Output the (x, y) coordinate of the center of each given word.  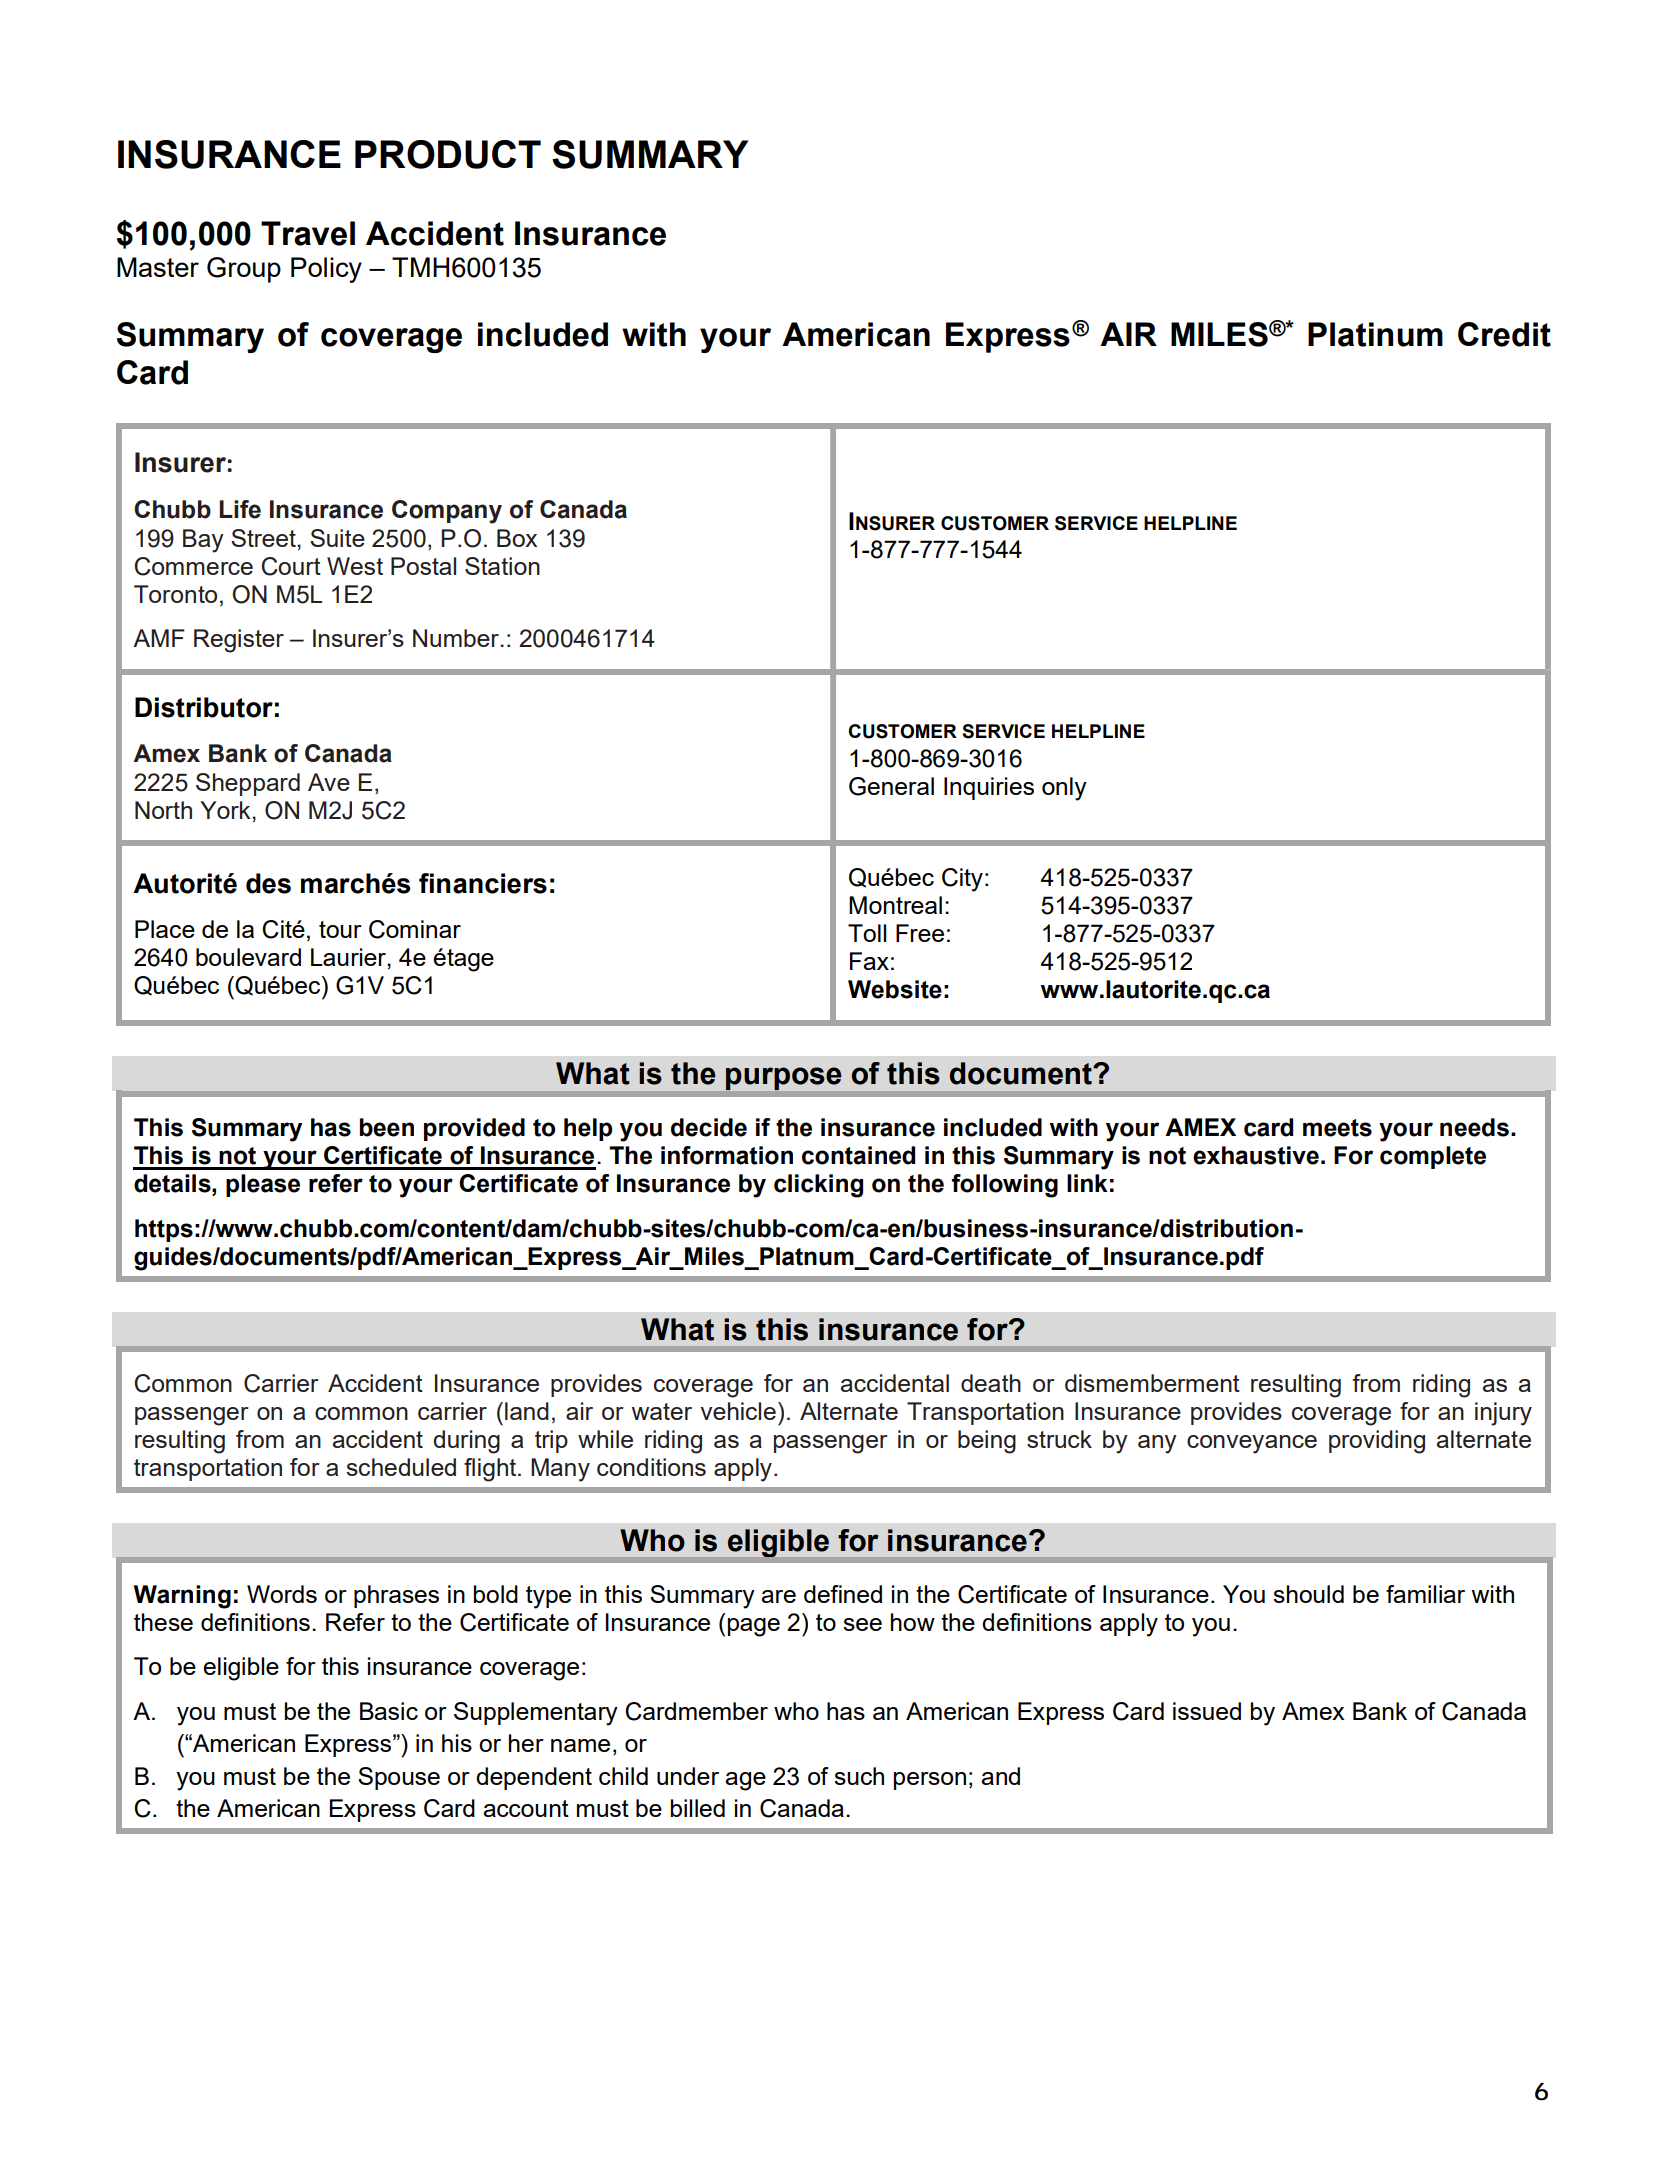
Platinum (1375, 334)
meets (1337, 1128)
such (859, 1776)
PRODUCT (448, 154)
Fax (869, 961)
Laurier (349, 957)
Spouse (399, 1778)
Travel (308, 233)
